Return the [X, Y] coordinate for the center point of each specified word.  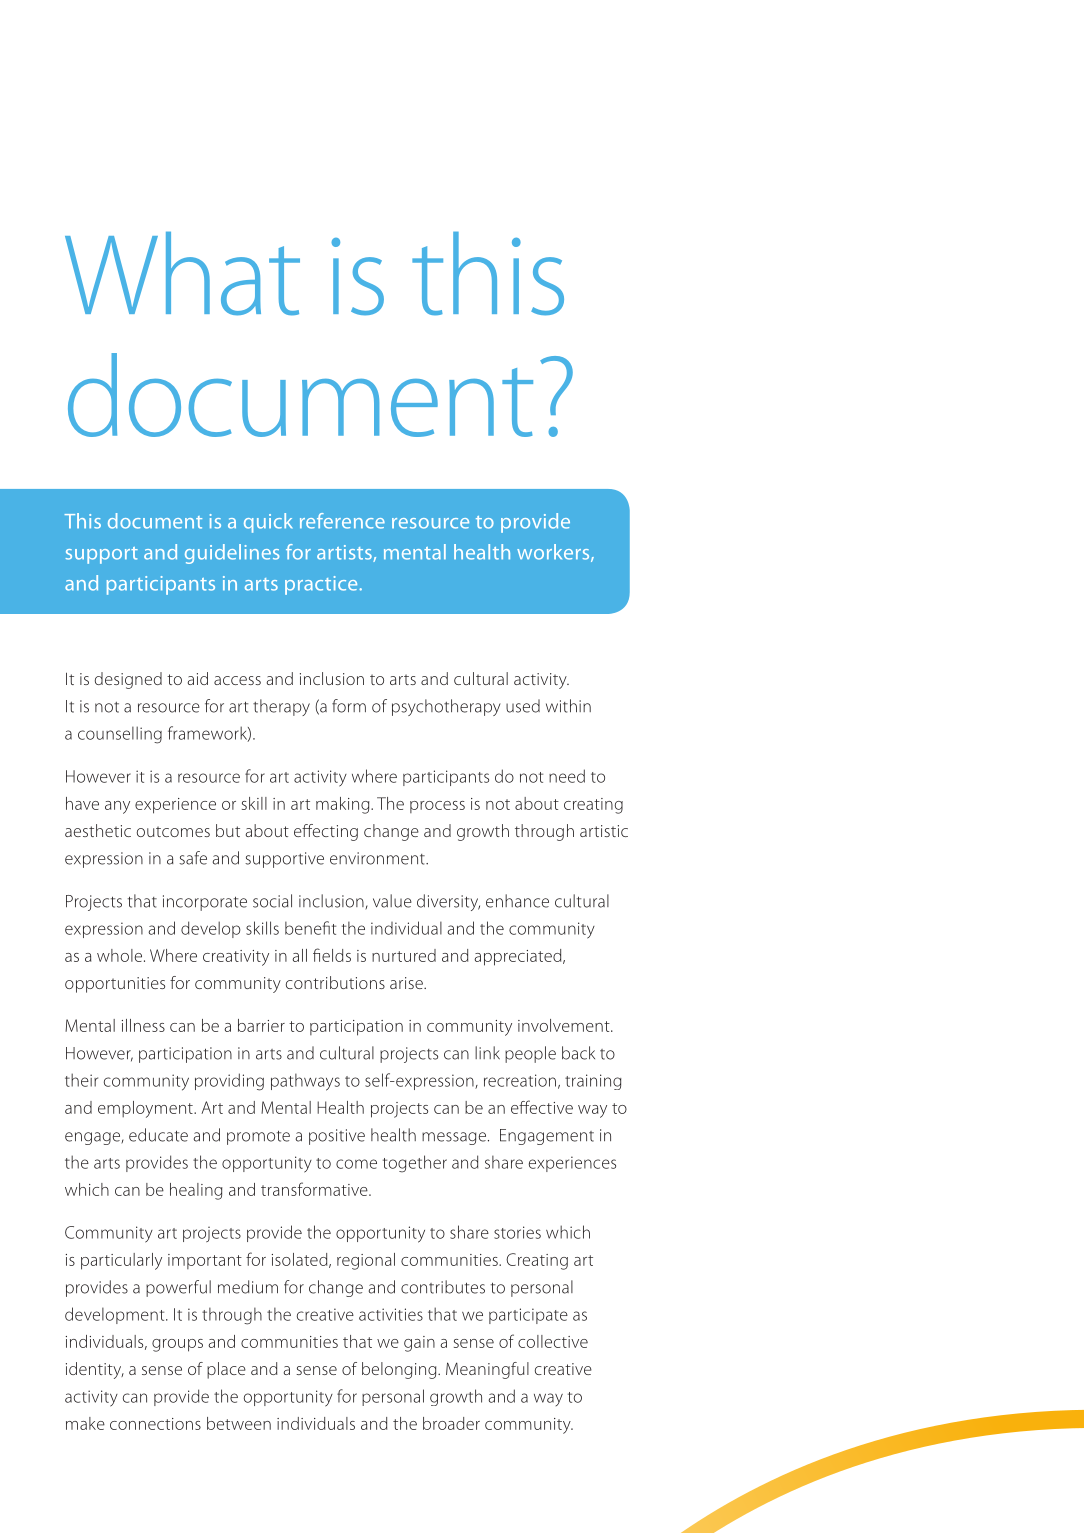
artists [345, 553]
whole [119, 955]
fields [332, 955]
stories [517, 1232]
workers [554, 553]
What [182, 274]
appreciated [519, 957]
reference [342, 521]
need [567, 776]
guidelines [232, 554]
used [523, 706]
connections [155, 1424]
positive [337, 1137]
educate [158, 1135]
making [344, 805]
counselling [120, 735]
